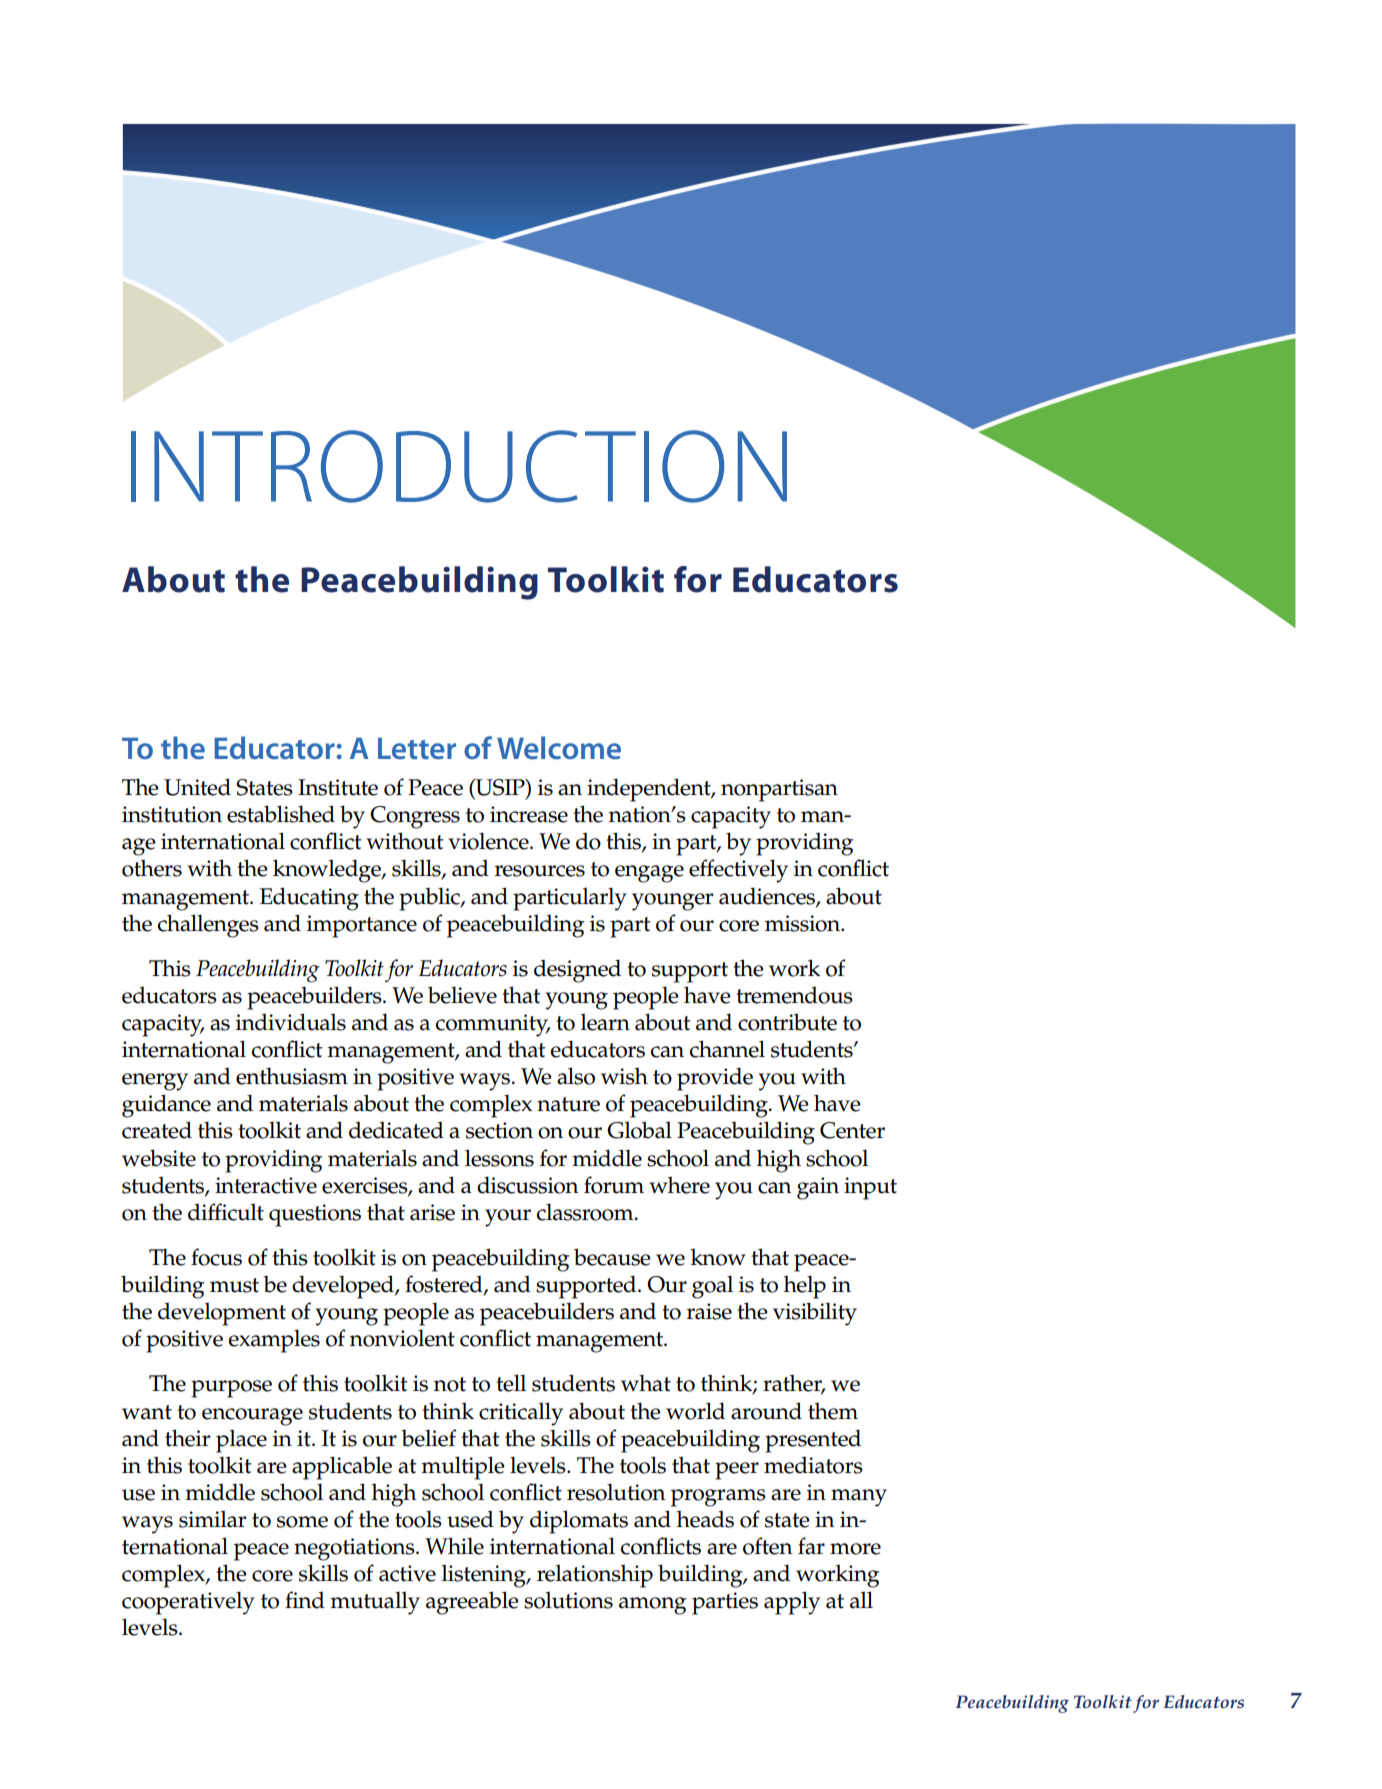 The image size is (1382, 1789). I want to click on United, so click(197, 787).
